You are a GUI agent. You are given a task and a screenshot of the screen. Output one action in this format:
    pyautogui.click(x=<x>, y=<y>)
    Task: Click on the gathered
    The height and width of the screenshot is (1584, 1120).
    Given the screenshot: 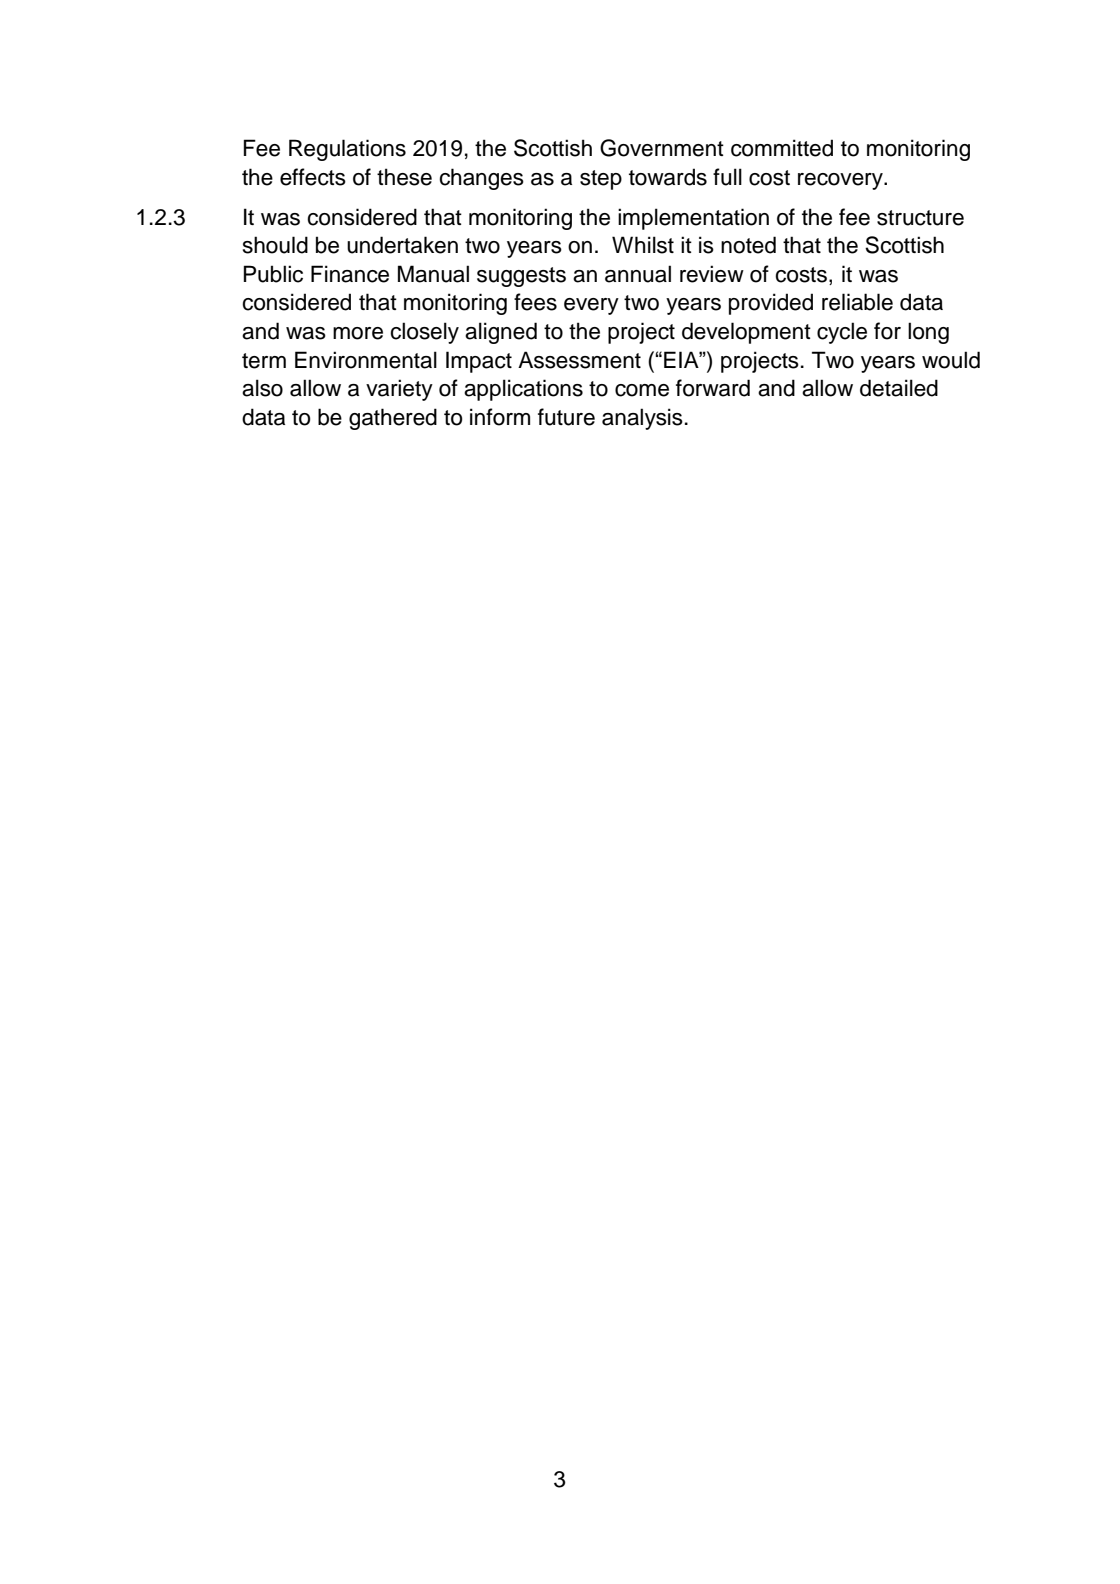 What is the action you would take?
    pyautogui.click(x=393, y=419)
